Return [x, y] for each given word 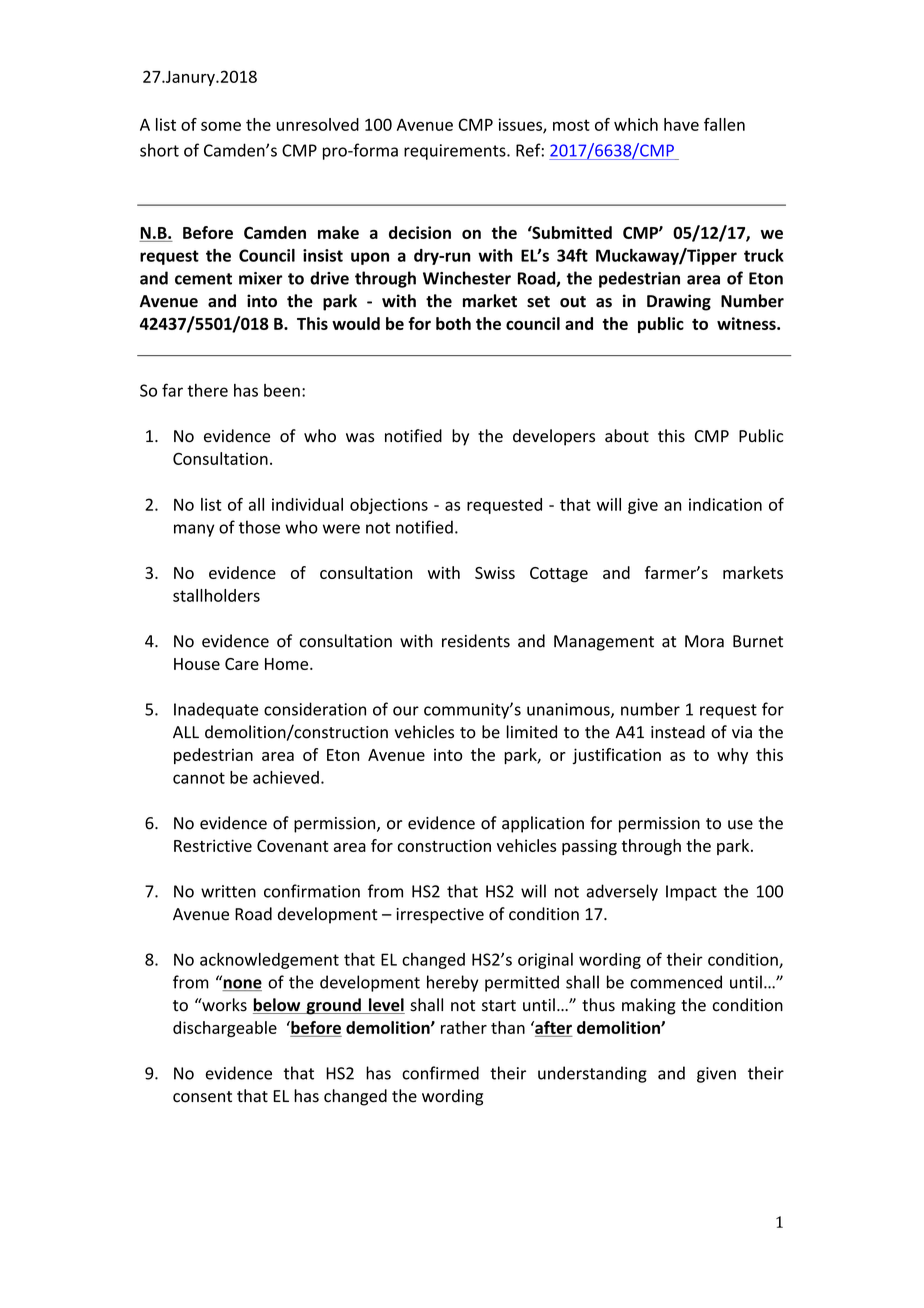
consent [202, 1097]
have [681, 124]
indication [725, 504]
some [221, 126]
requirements [456, 152]
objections [389, 506]
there [207, 390]
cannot [199, 778]
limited [532, 732]
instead [678, 732]
